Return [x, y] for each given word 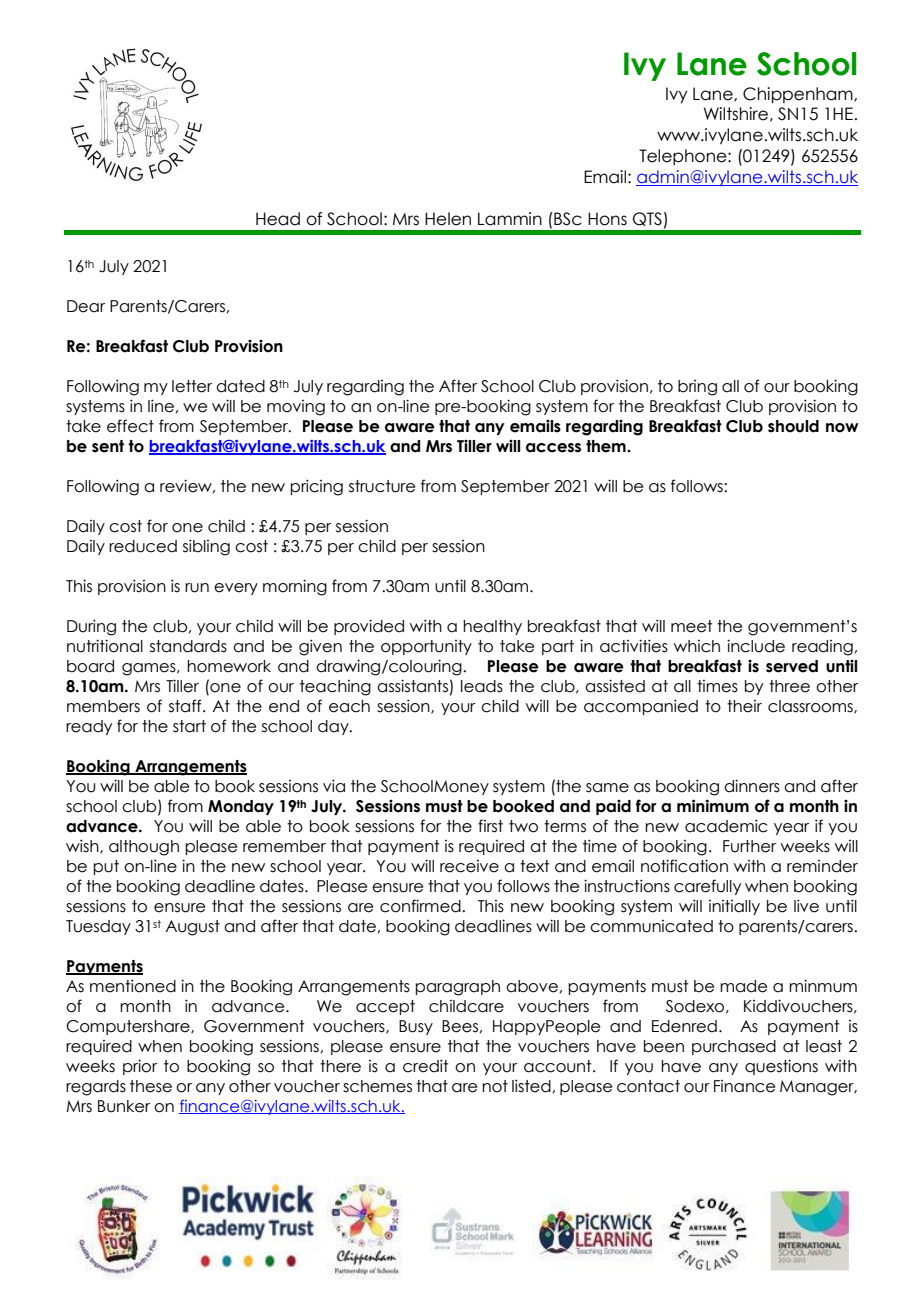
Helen [448, 219]
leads [482, 686]
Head [278, 219]
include [756, 646]
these [151, 1086]
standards [188, 646]
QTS [647, 219]
